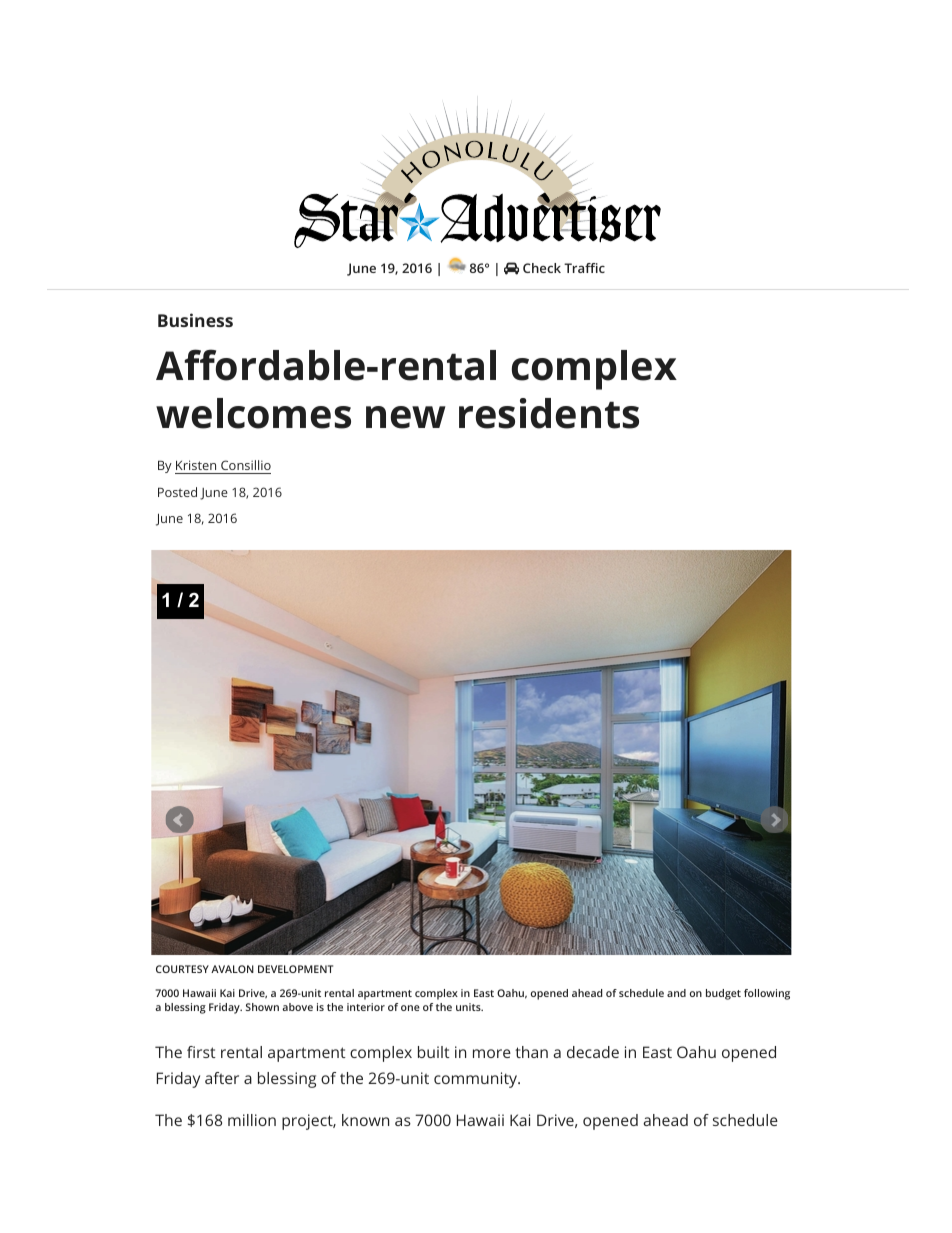  Describe the element at coordinates (676, 993) in the screenshot. I see `and` at that location.
